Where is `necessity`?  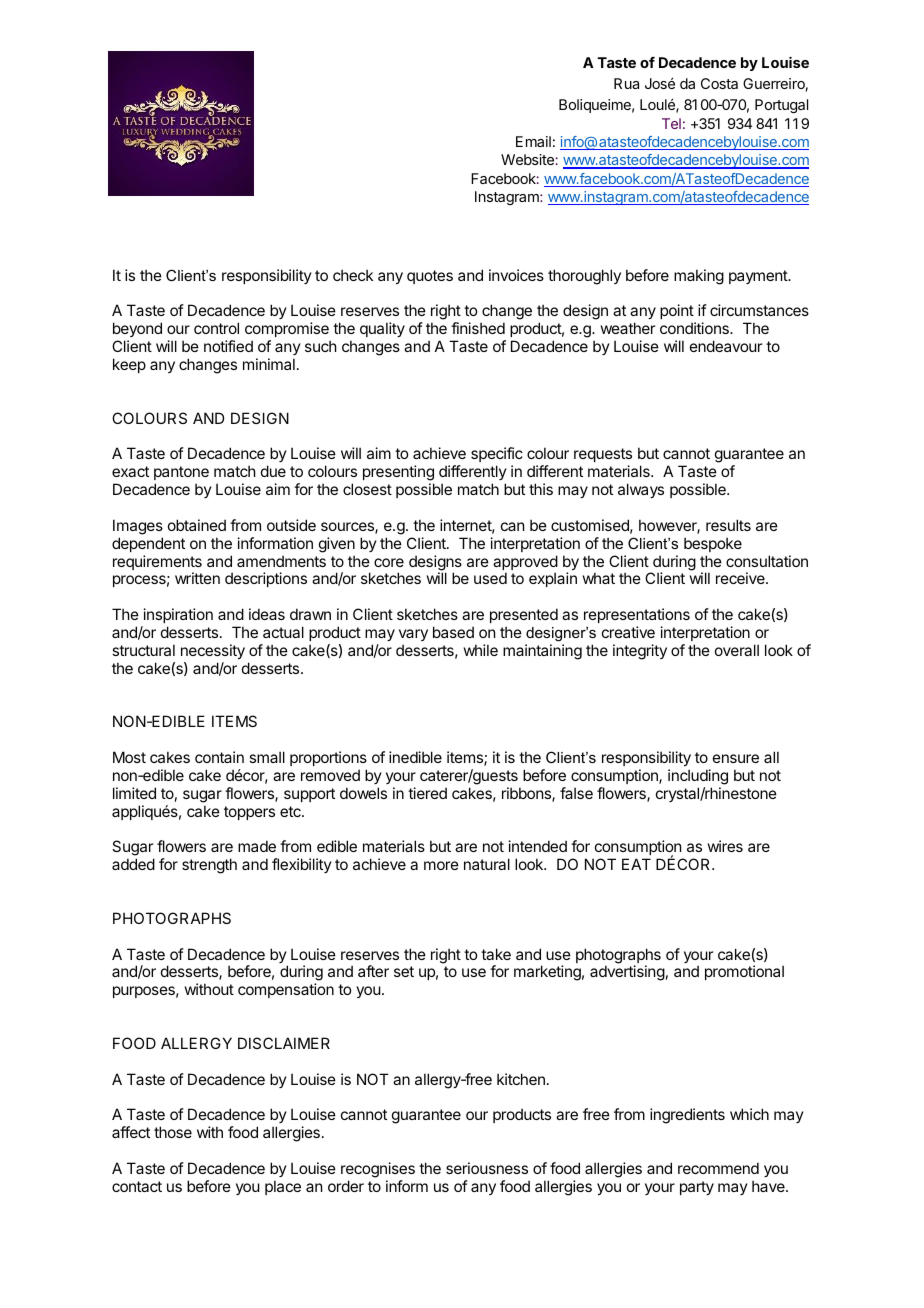
necessity is located at coordinates (213, 651).
